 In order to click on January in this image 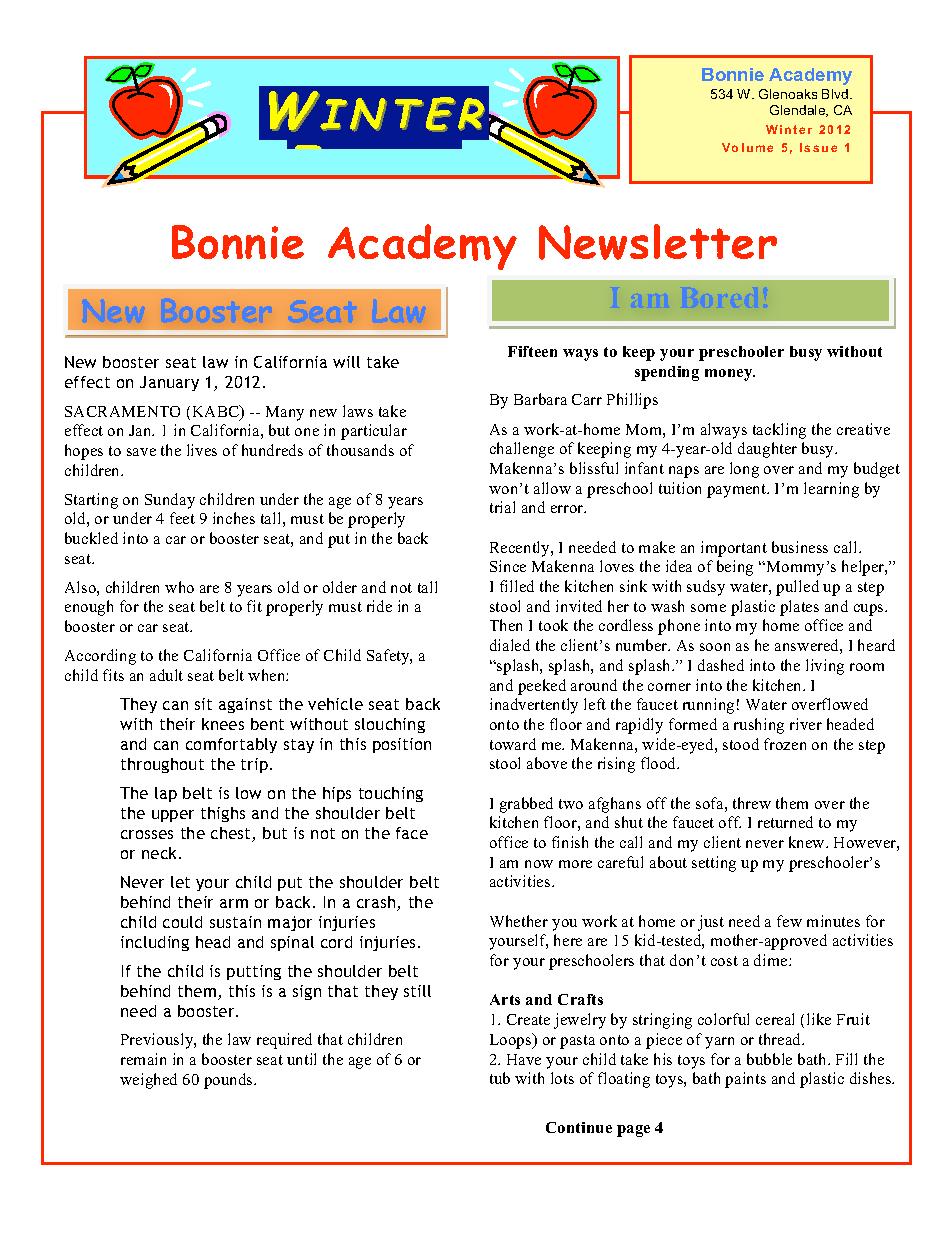, I will do `click(169, 383)`.
